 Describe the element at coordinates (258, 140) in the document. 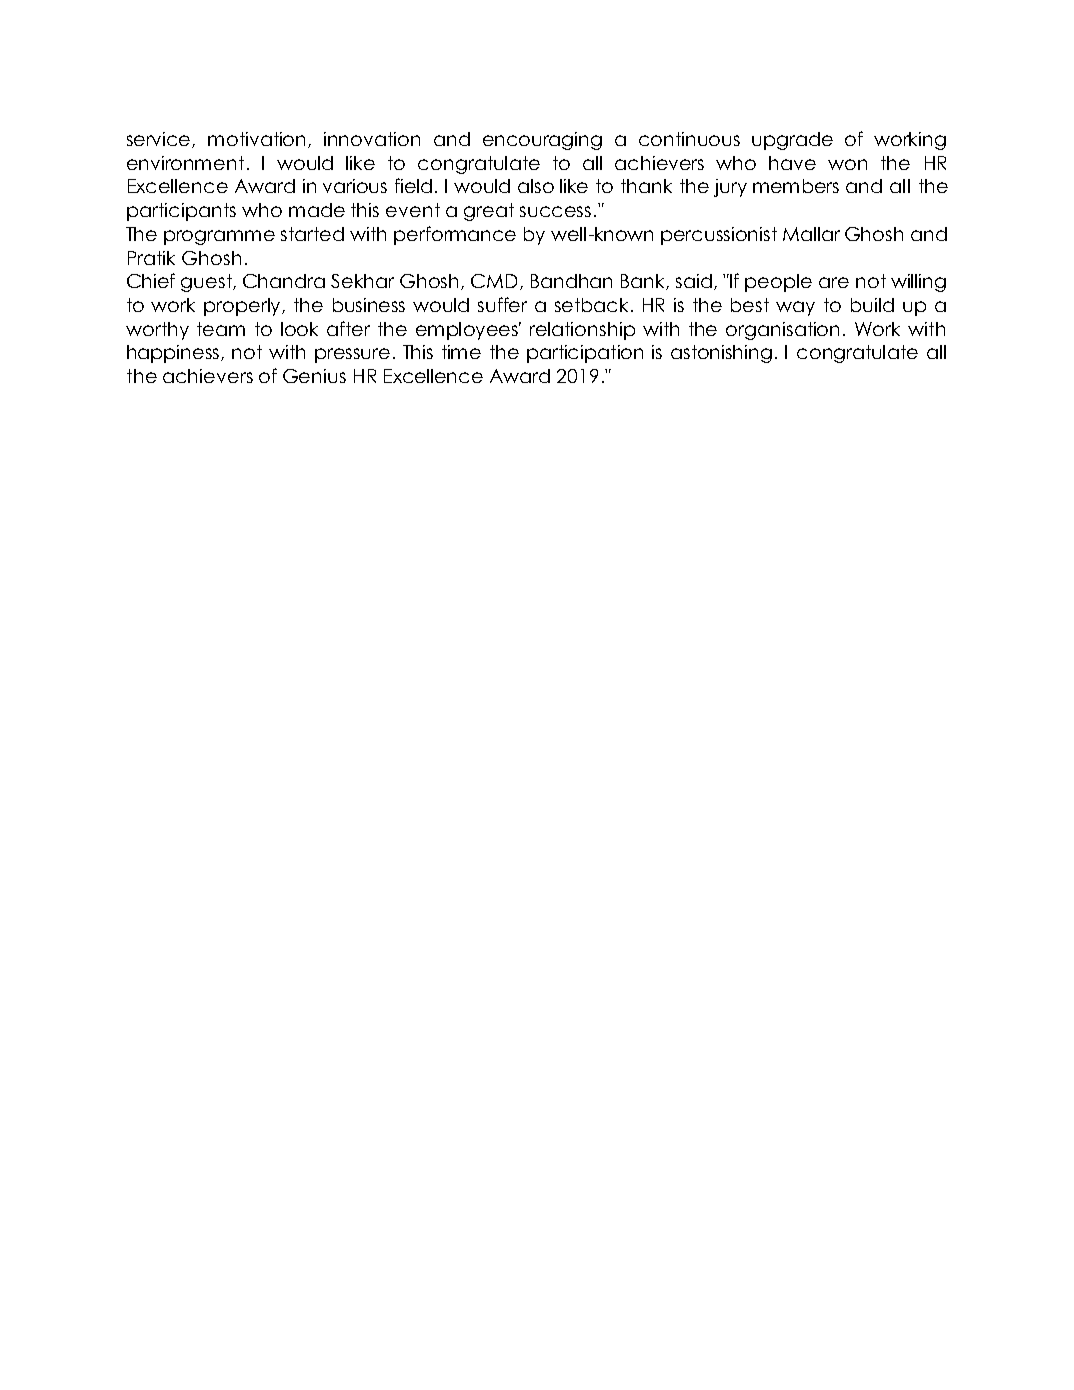

I see `motivation` at that location.
